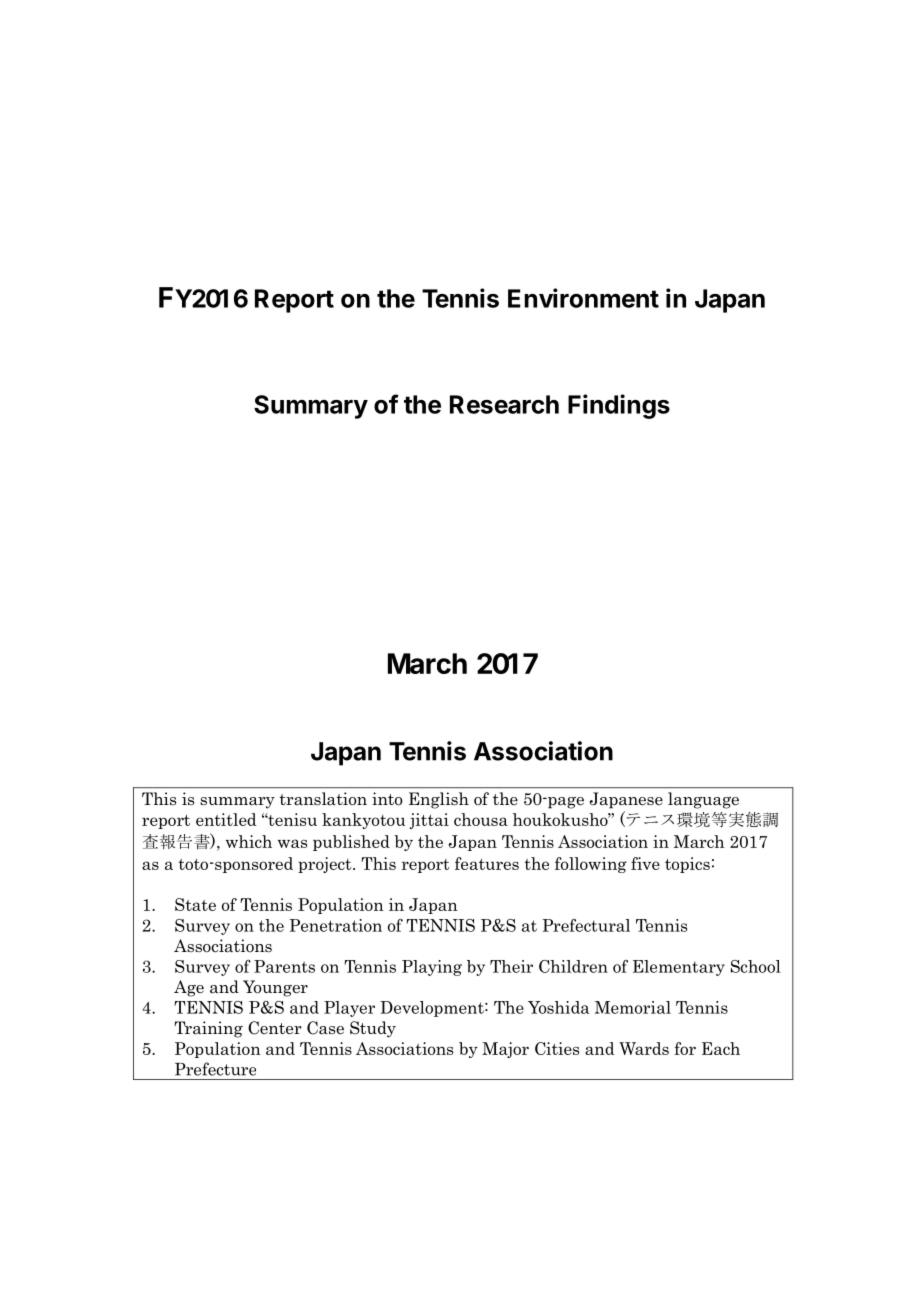  I want to click on topics, so click(687, 865).
